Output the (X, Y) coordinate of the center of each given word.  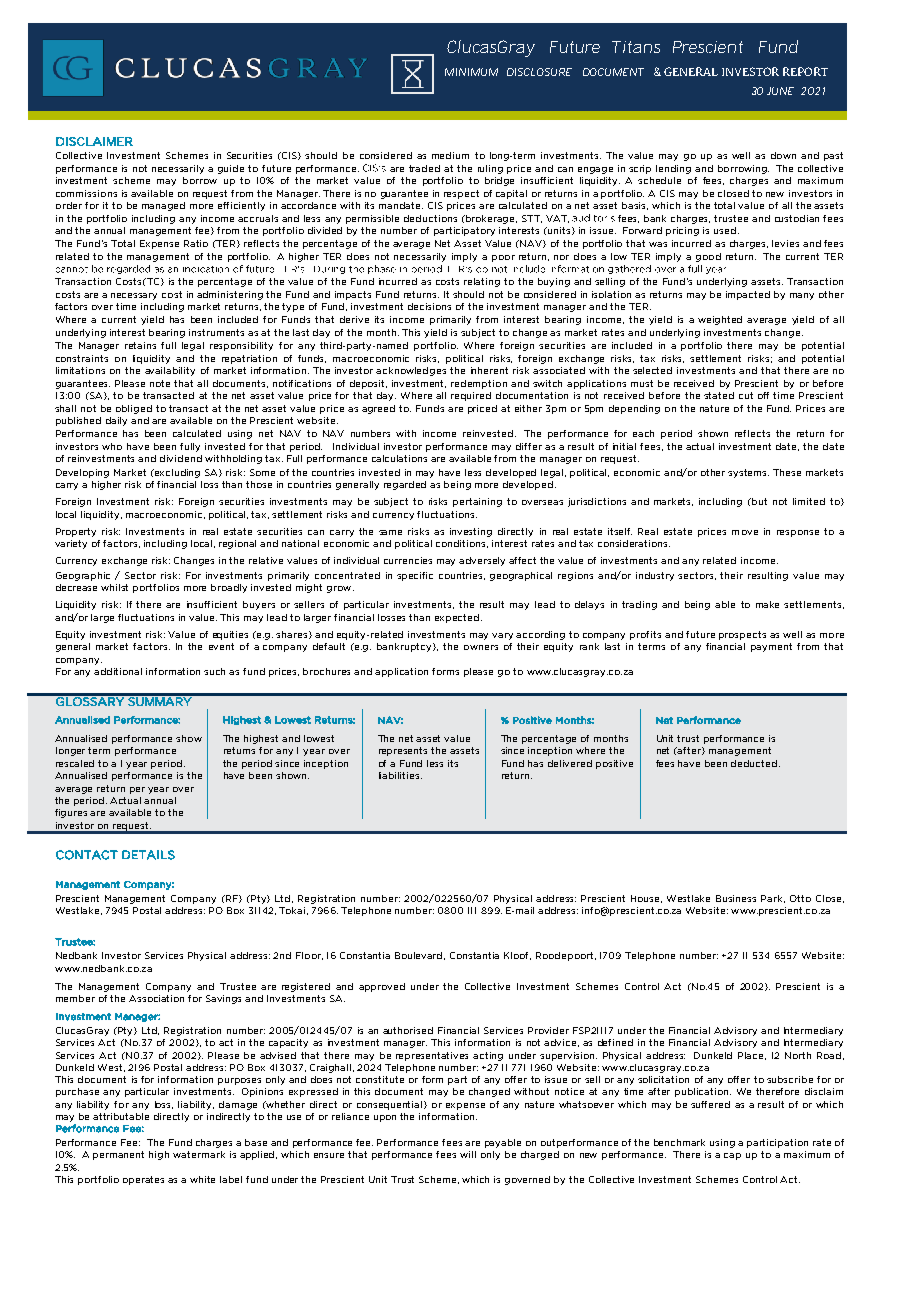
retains (140, 345)
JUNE (780, 91)
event (221, 646)
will (468, 1154)
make (767, 604)
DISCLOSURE (539, 72)
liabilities (400, 775)
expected (458, 618)
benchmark (679, 1142)
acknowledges (411, 371)
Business (736, 898)
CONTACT (86, 855)
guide (231, 169)
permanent (118, 1155)
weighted (720, 320)
